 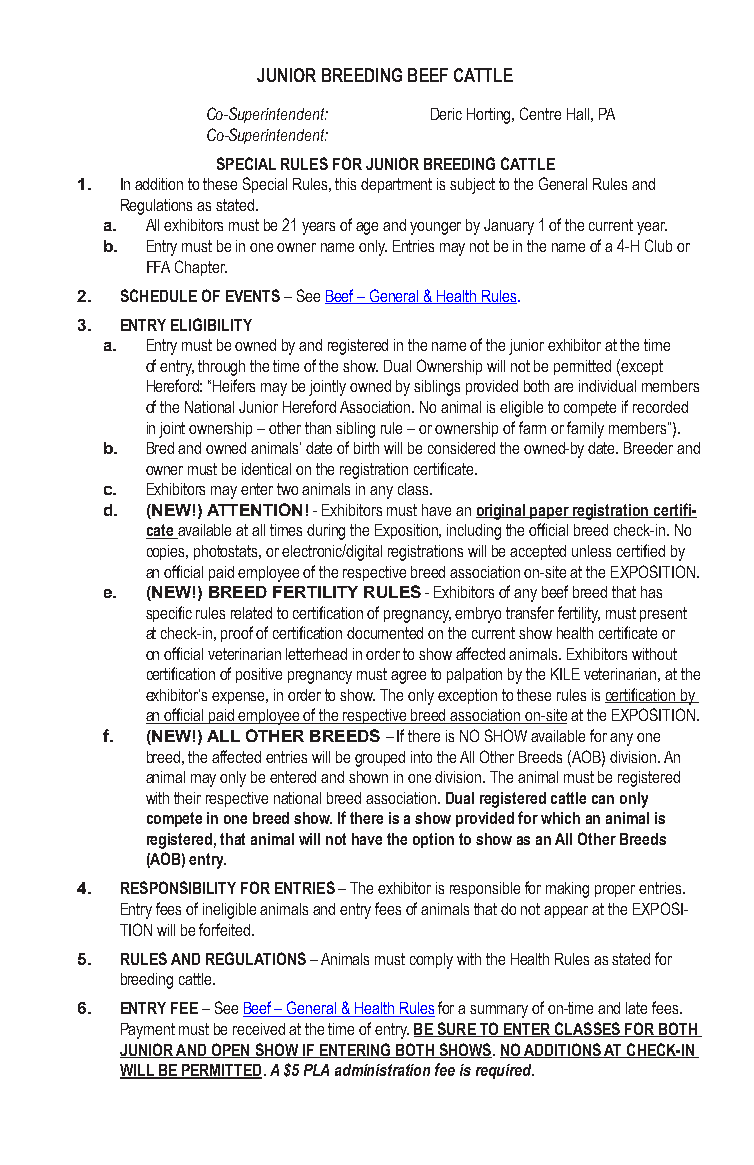 What do you see at coordinates (591, 551) in the page?
I see `unless` at bounding box center [591, 551].
